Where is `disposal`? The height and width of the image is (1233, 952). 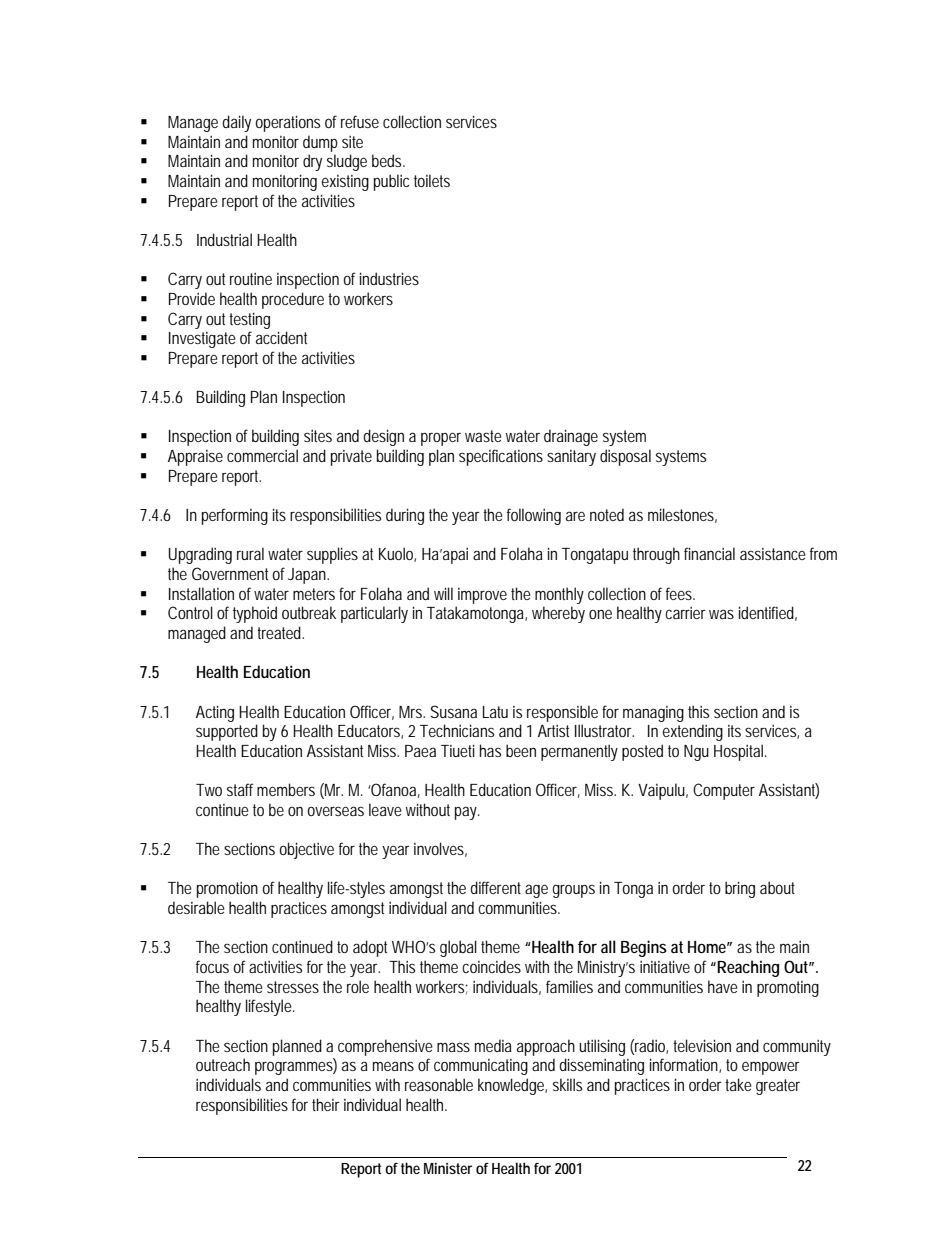
disposal is located at coordinates (625, 457).
